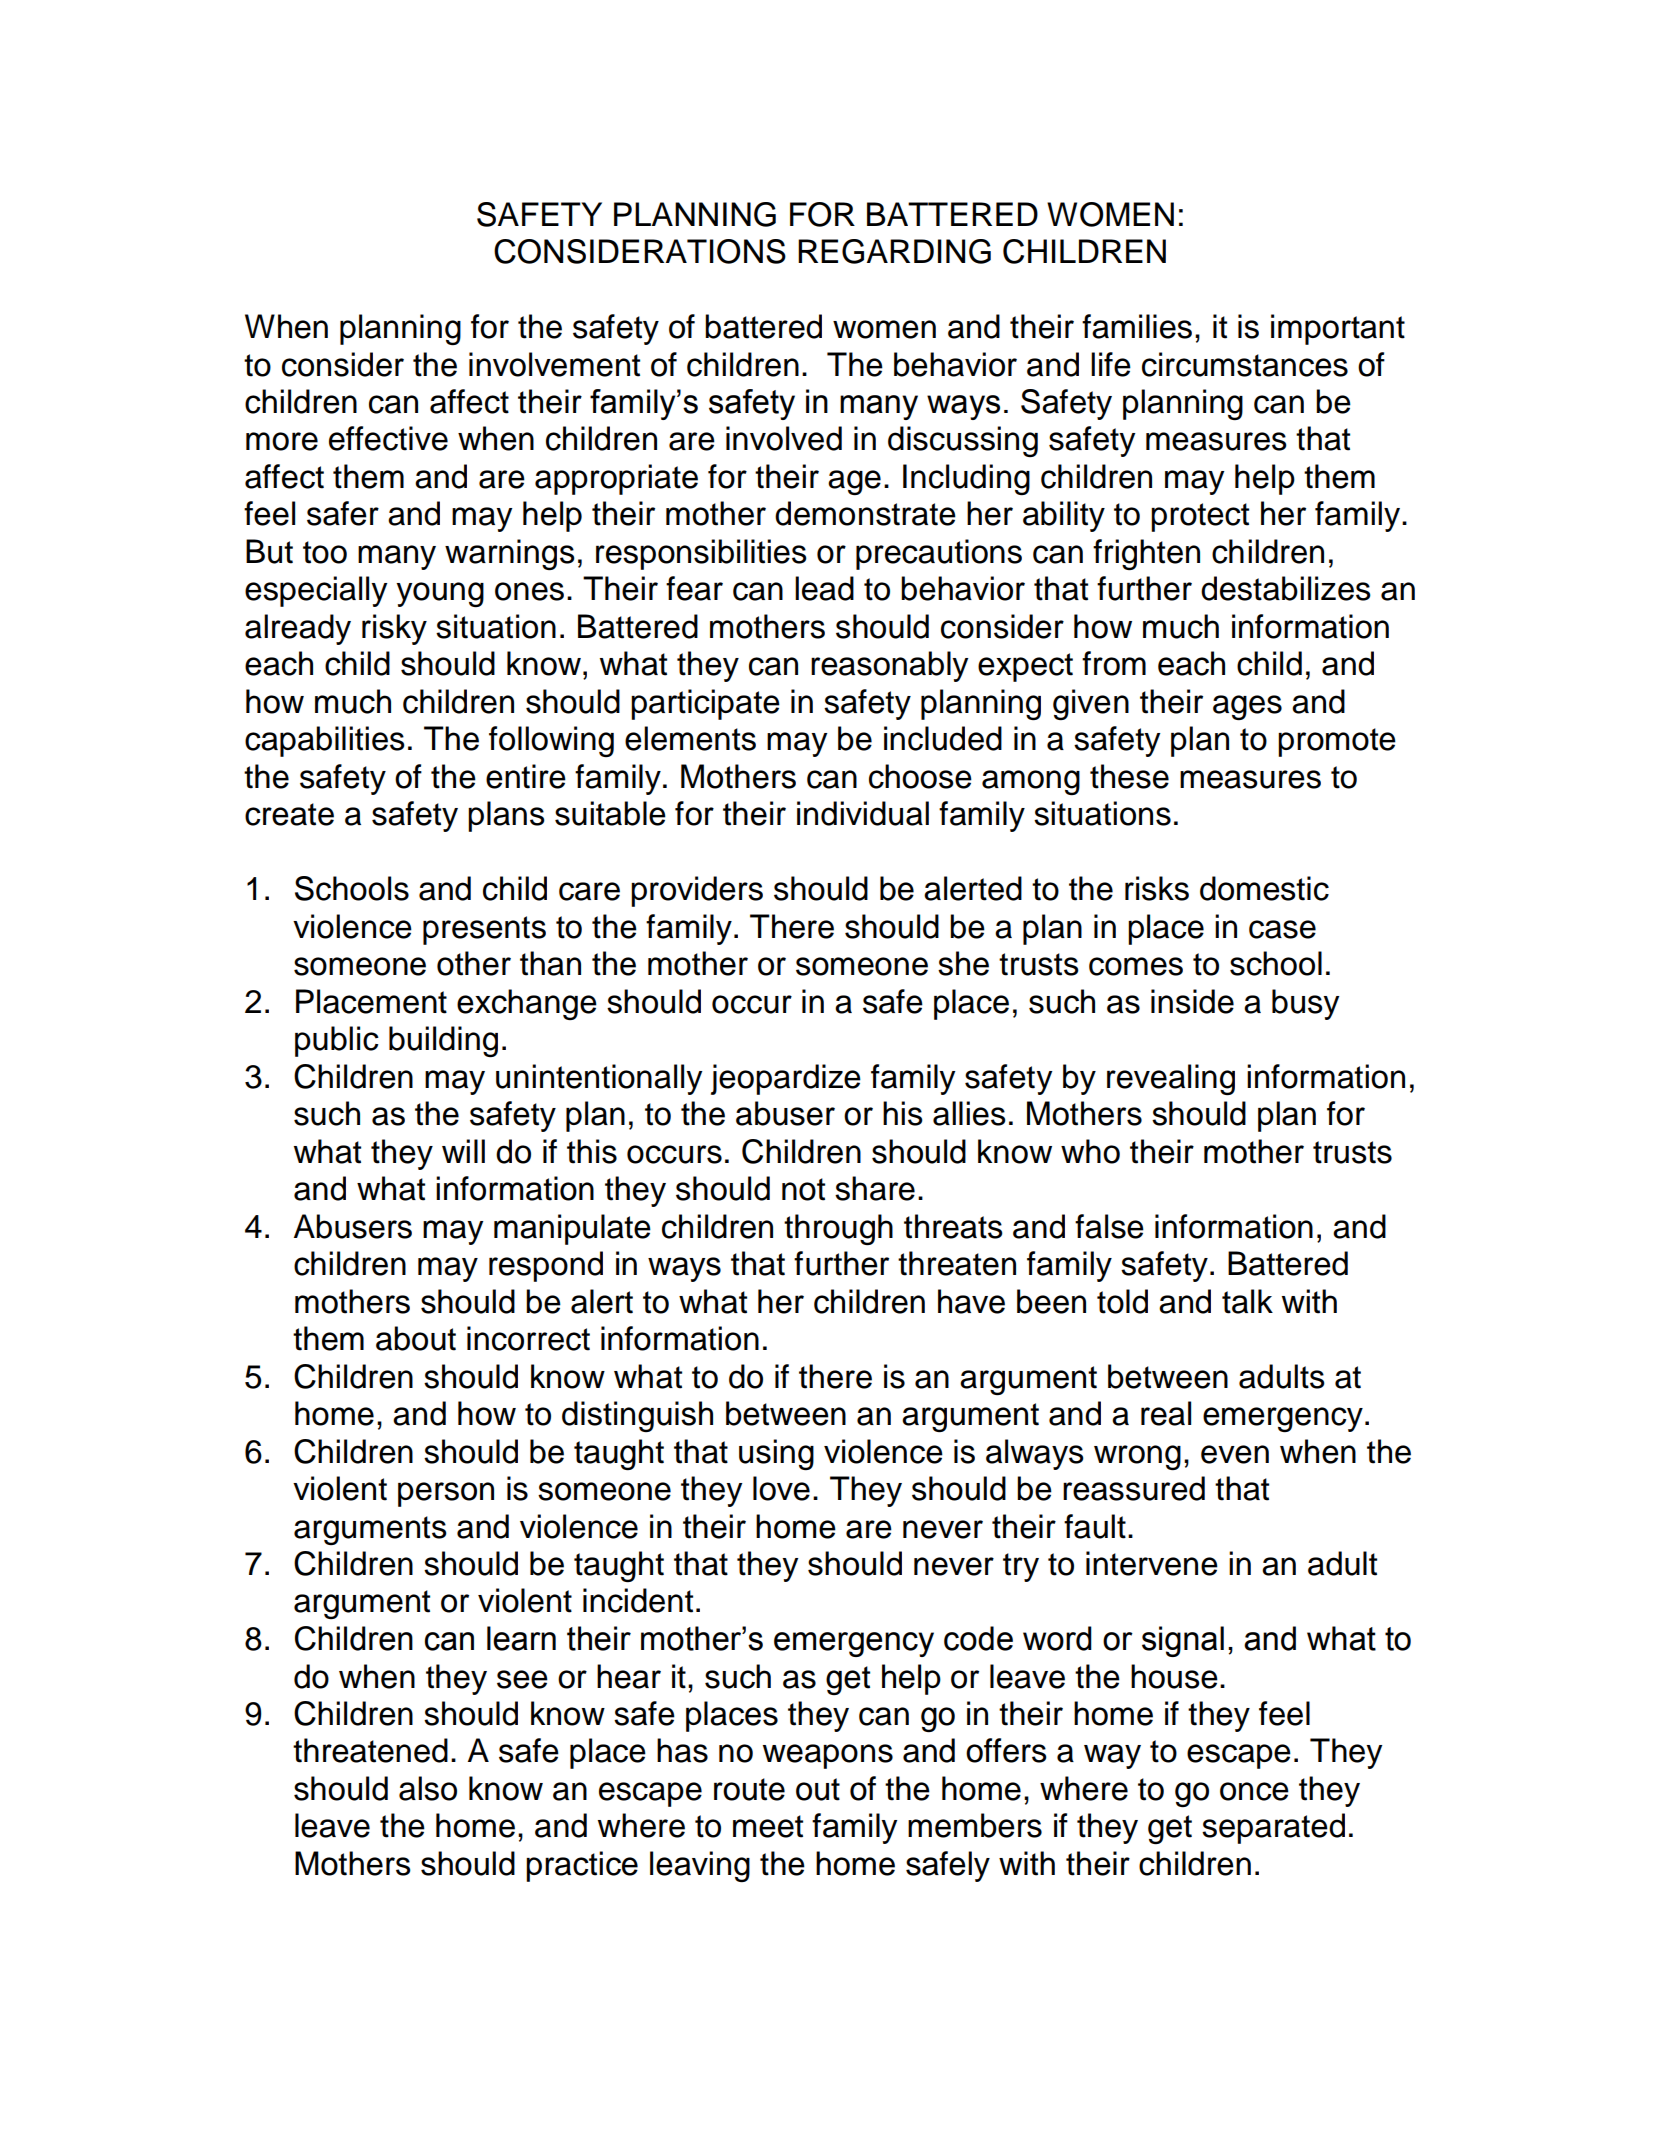 Image resolution: width=1662 pixels, height=2151 pixels. I want to click on person, so click(446, 1494).
